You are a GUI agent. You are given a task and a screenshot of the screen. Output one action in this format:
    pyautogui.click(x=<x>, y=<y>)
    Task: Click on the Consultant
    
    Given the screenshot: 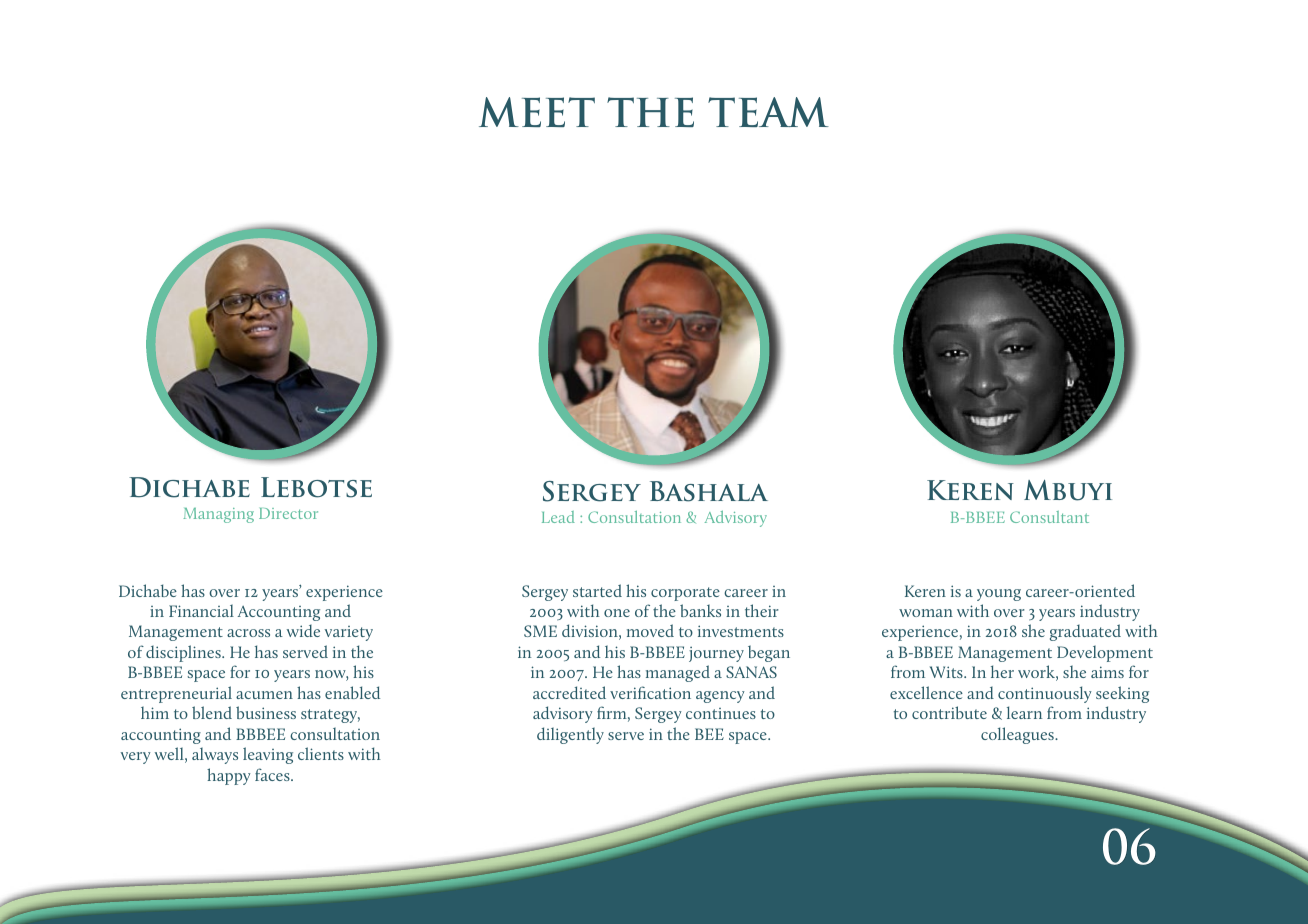 What is the action you would take?
    pyautogui.click(x=1049, y=517)
